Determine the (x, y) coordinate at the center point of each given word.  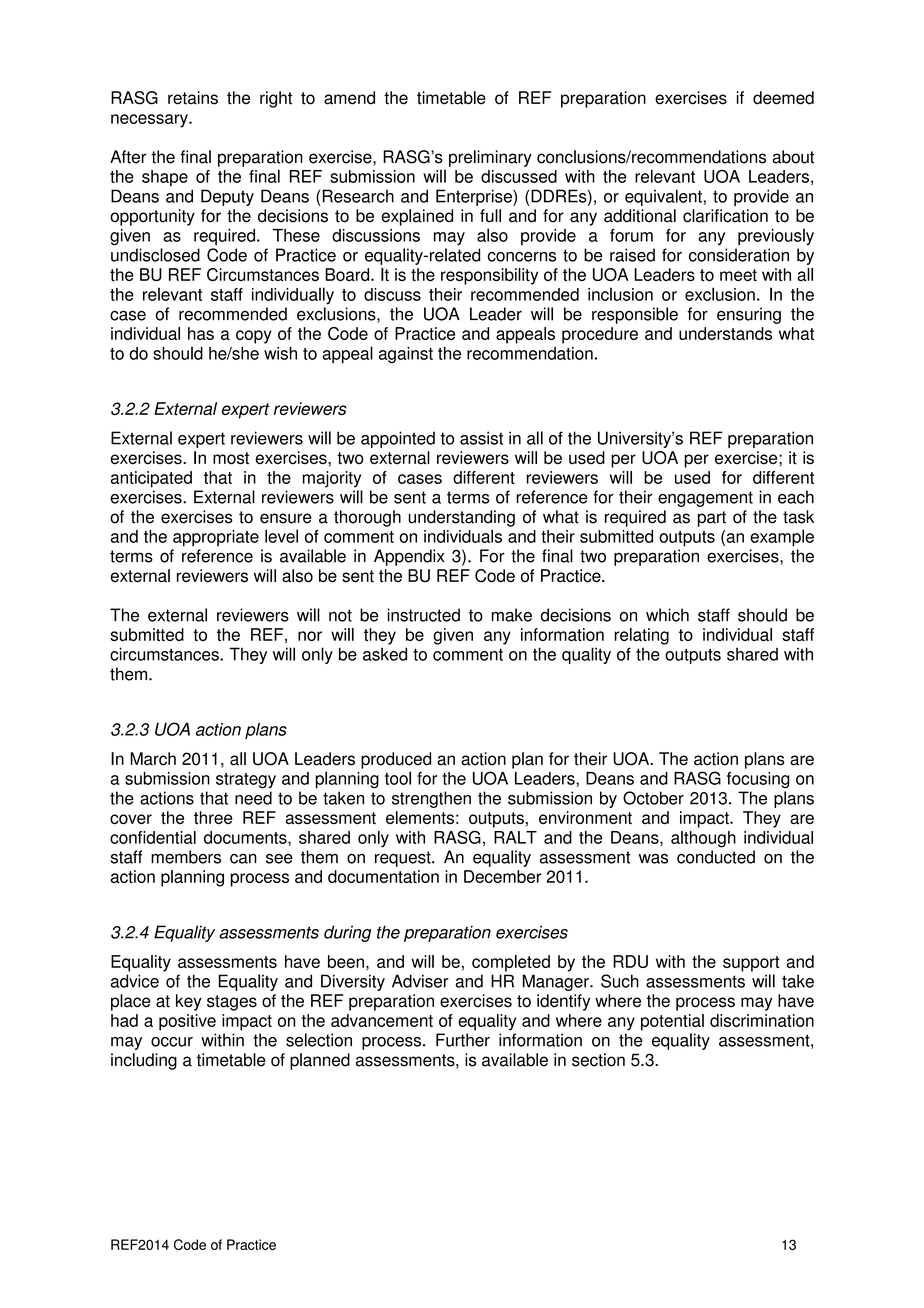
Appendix (409, 557)
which (667, 615)
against (406, 355)
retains (193, 98)
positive (187, 1022)
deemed (783, 98)
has (201, 333)
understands (725, 333)
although (703, 839)
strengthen (431, 799)
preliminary (490, 158)
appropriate (216, 538)
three (213, 817)
